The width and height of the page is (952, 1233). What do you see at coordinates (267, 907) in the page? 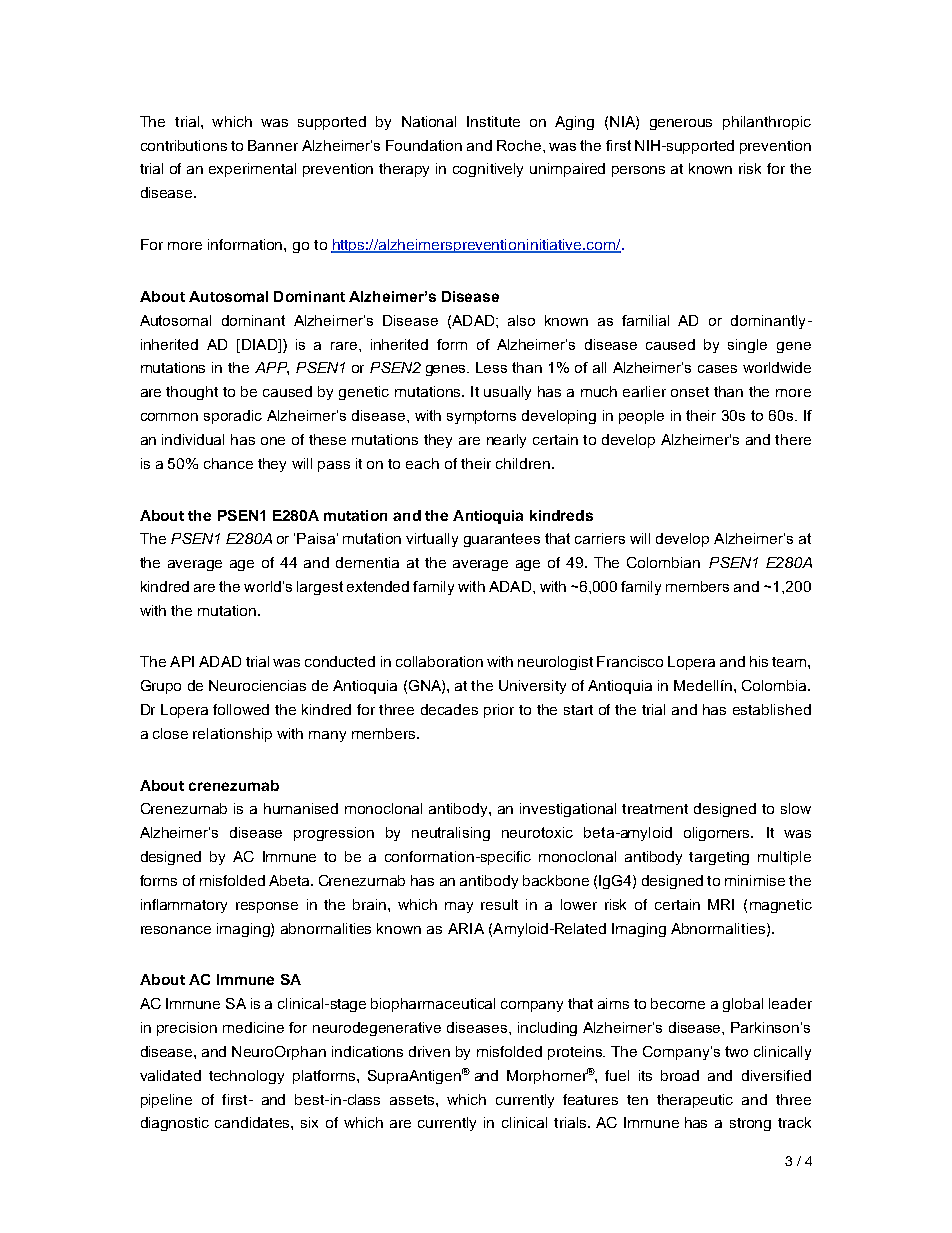
I see `response` at bounding box center [267, 907].
